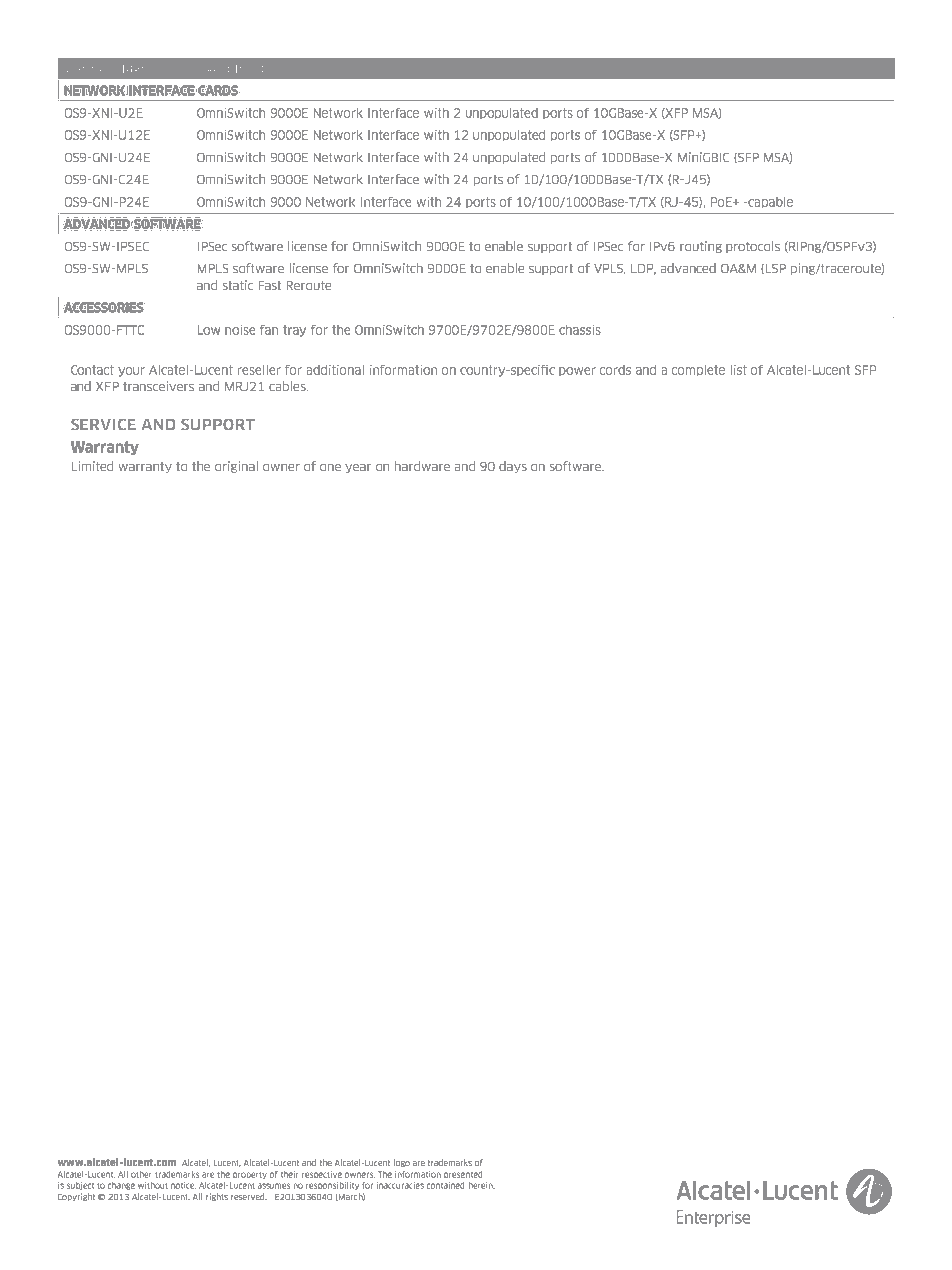  Describe the element at coordinates (422, 466) in the screenshot. I see `hardware` at that location.
